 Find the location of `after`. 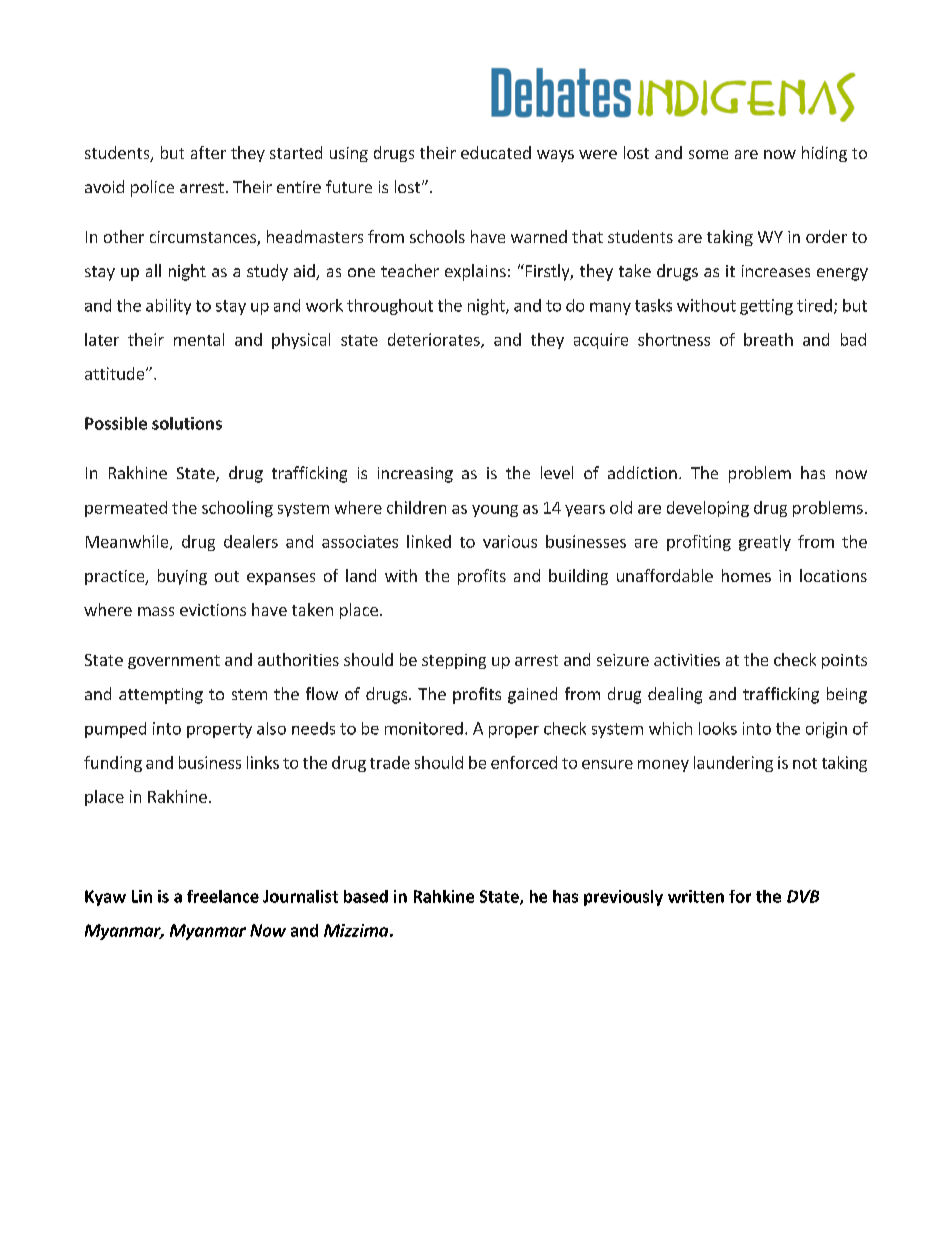

after is located at coordinates (208, 152).
